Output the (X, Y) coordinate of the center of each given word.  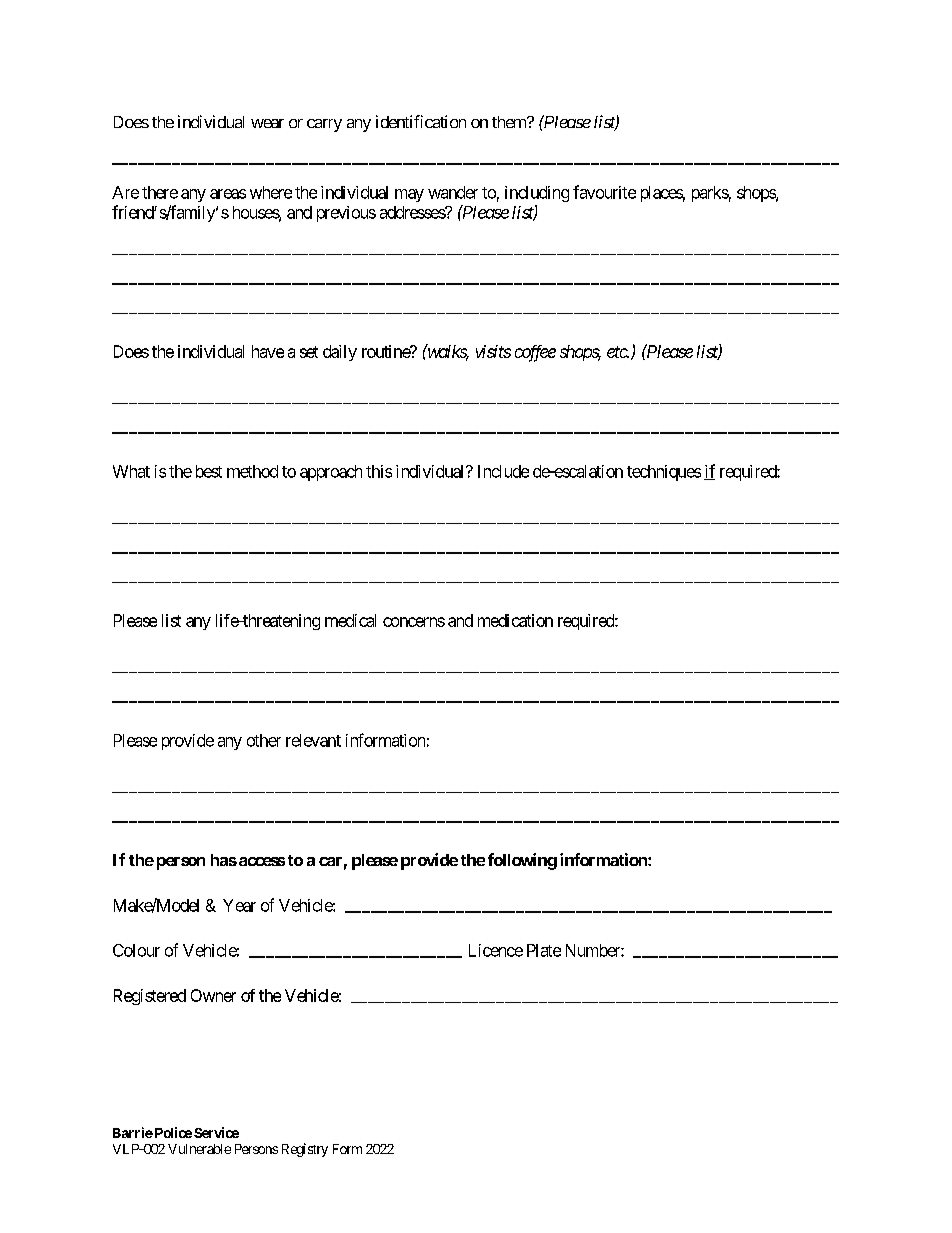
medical (350, 620)
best (209, 471)
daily (340, 353)
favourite (604, 192)
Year (239, 905)
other (264, 740)
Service (216, 1132)
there (160, 192)
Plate (544, 950)
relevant (313, 740)
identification (421, 121)
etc (618, 352)
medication (515, 620)
